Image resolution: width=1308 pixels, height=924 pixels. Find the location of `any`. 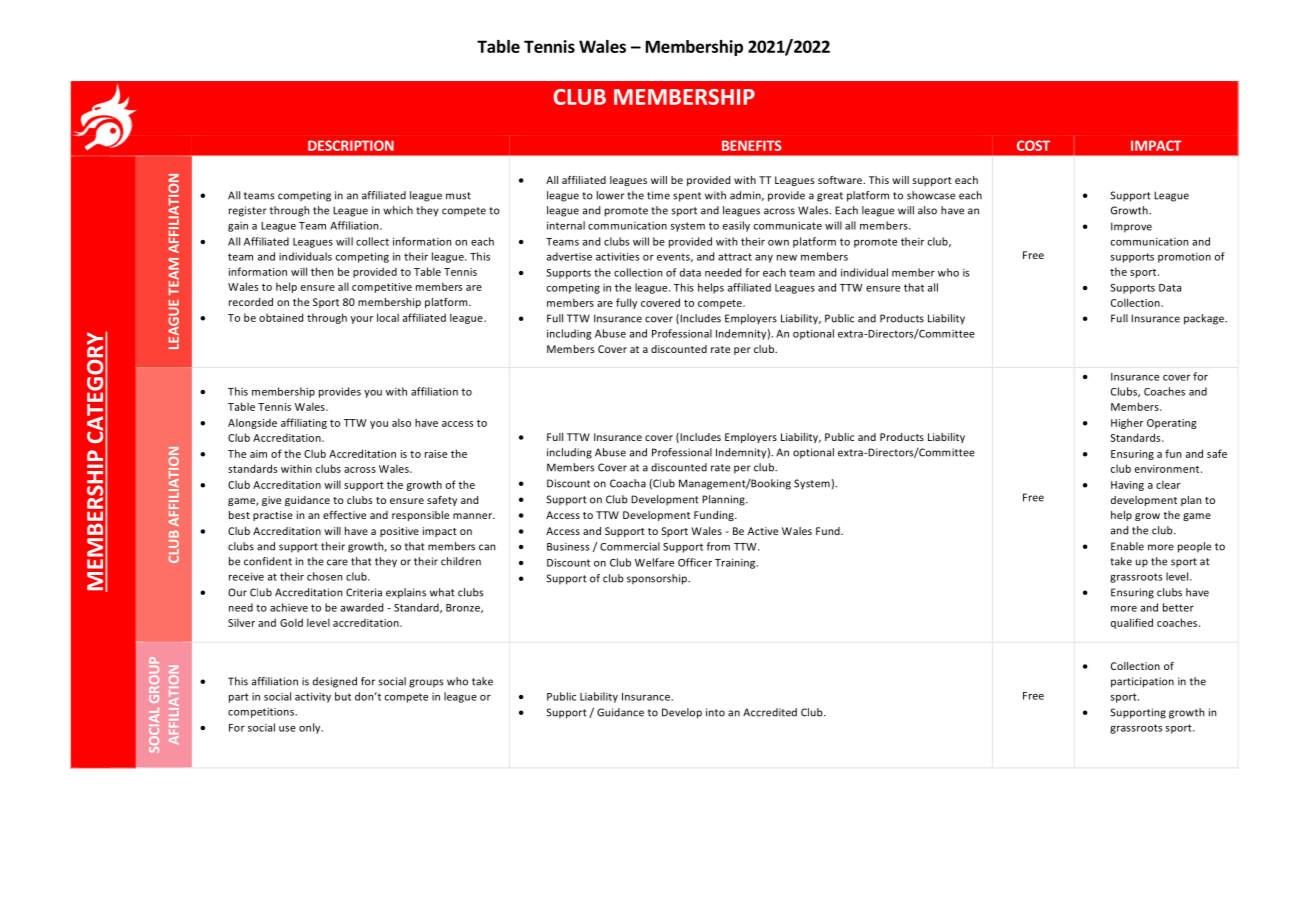

any is located at coordinates (764, 259).
